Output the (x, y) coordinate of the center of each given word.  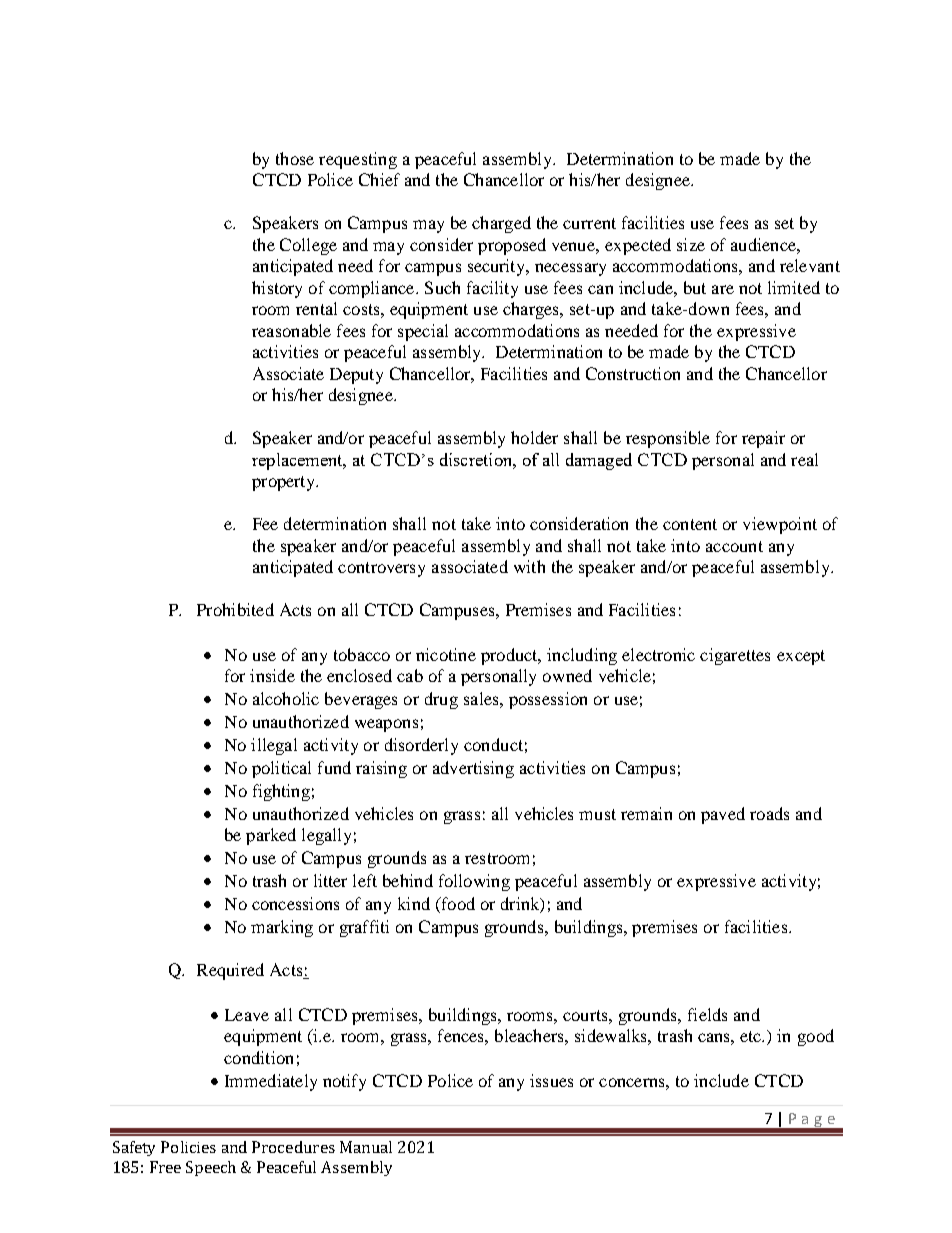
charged (501, 224)
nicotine (446, 654)
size (691, 244)
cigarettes (735, 656)
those (295, 158)
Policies (188, 1147)
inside (272, 675)
